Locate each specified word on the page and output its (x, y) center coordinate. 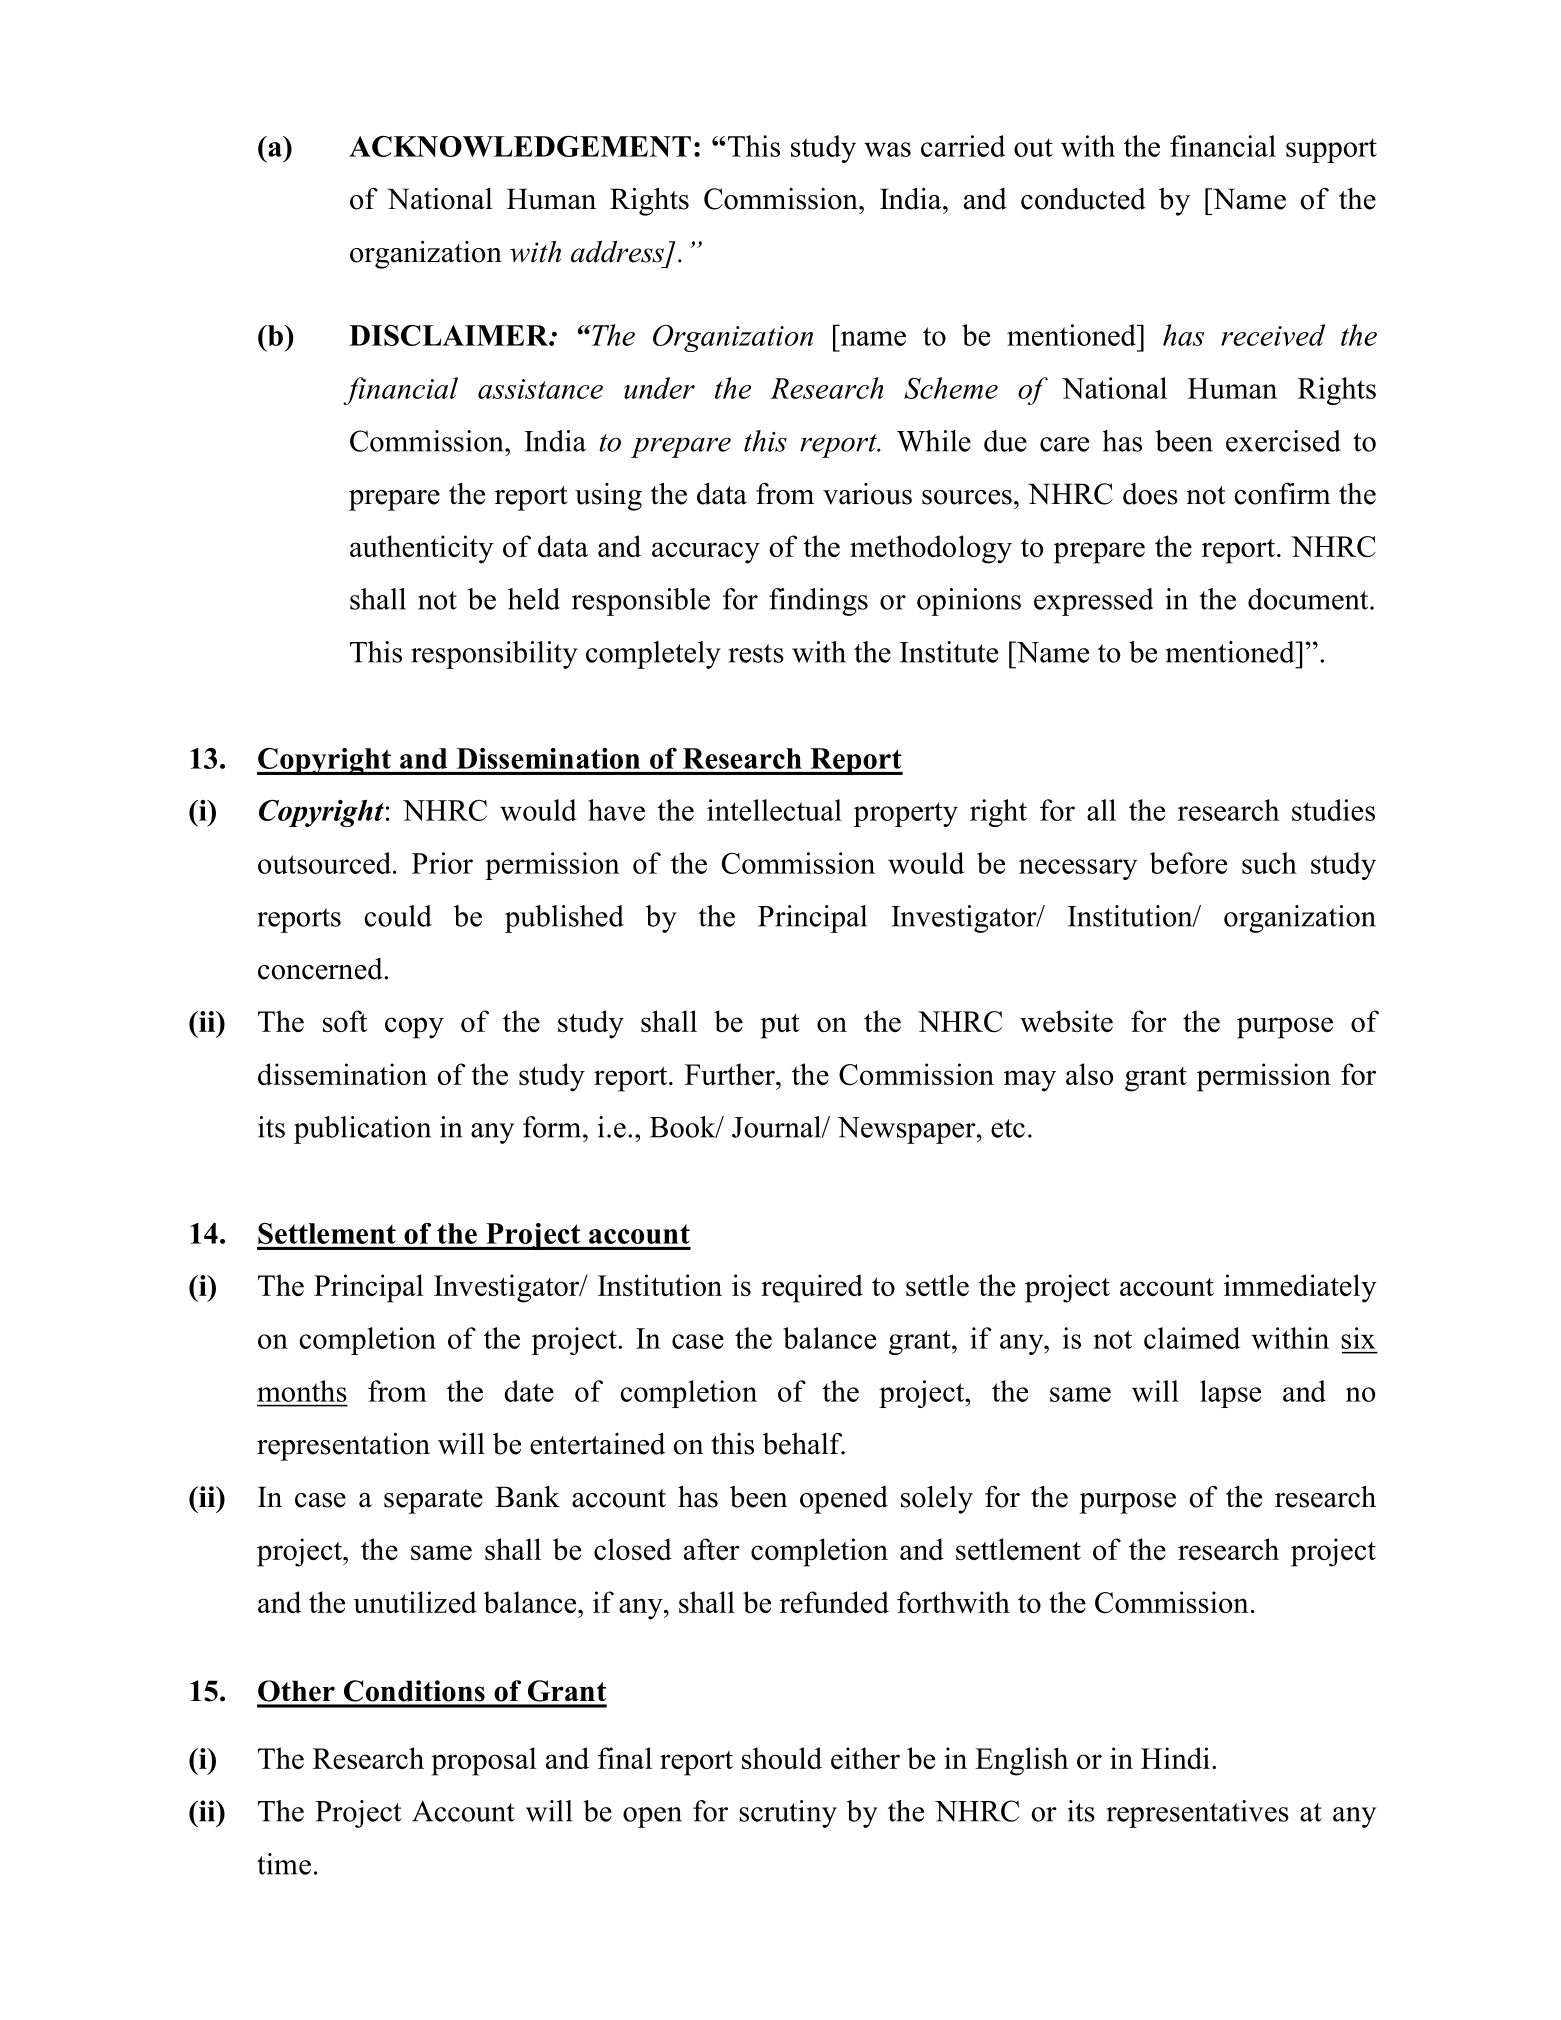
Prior (442, 863)
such (1269, 863)
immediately (1300, 1288)
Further (731, 1074)
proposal (484, 1761)
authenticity (422, 549)
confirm (1283, 494)
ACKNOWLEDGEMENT (520, 146)
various (867, 494)
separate (433, 1501)
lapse (1230, 1394)
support (1331, 150)
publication (362, 1130)
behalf (803, 1444)
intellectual (774, 810)
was (887, 149)
